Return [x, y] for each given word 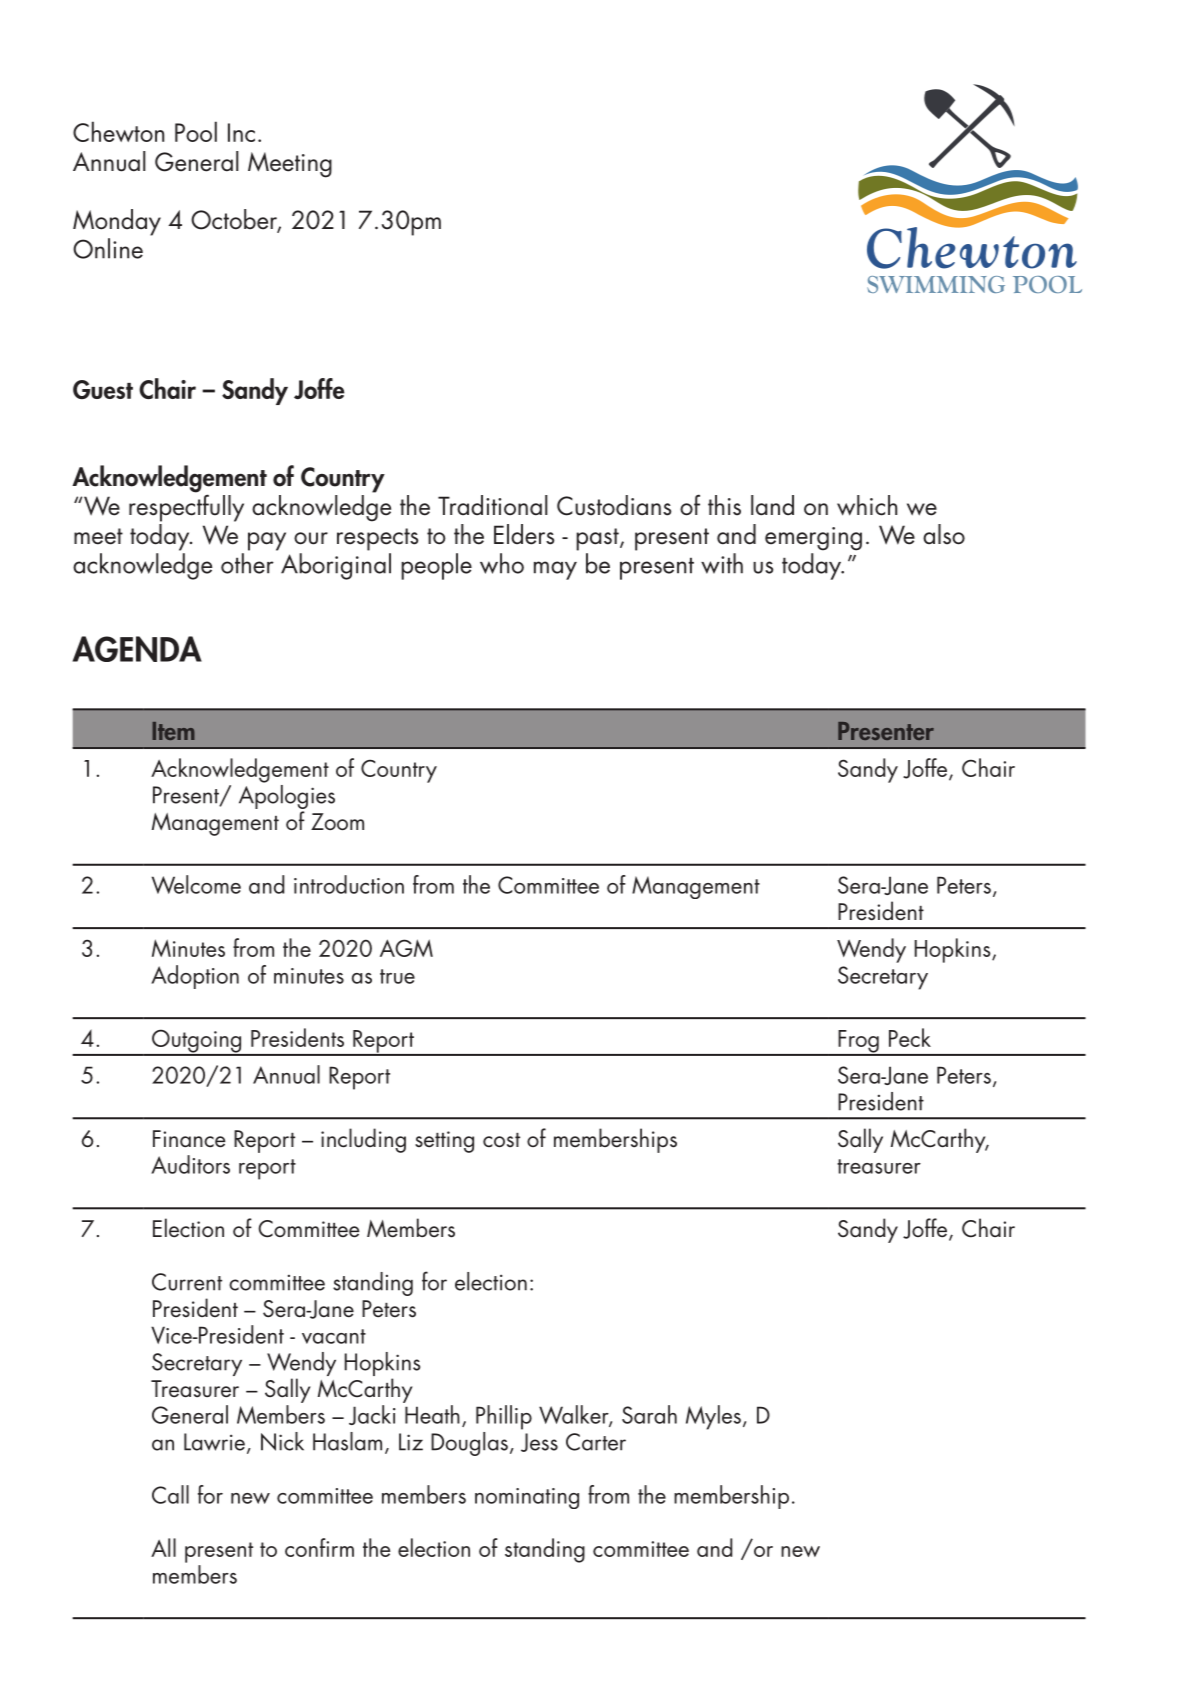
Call [170, 1494]
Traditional [493, 505]
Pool [196, 131]
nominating [527, 1498]
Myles [713, 1417]
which [867, 505]
